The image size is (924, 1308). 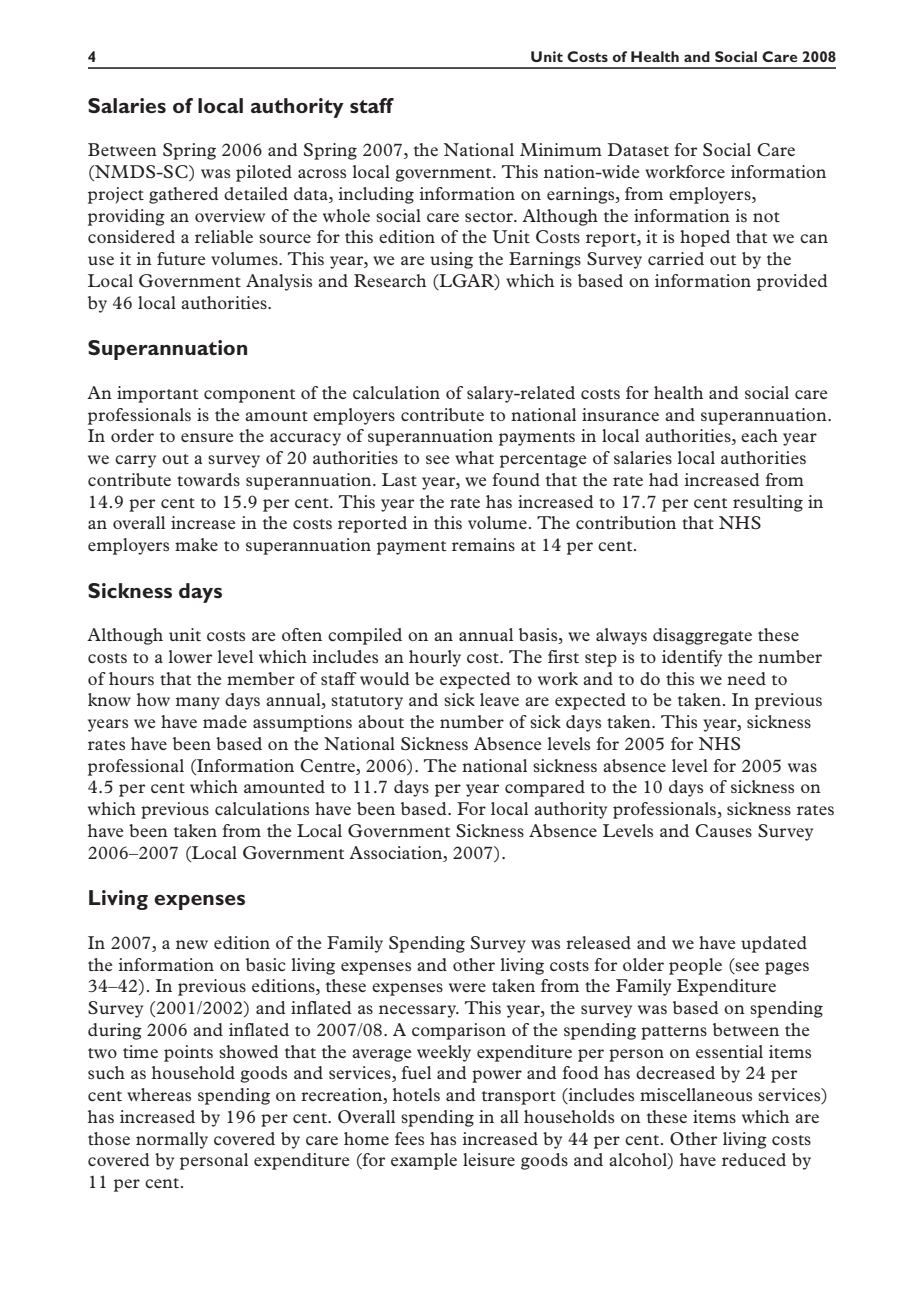 I want to click on normally, so click(x=172, y=1140).
